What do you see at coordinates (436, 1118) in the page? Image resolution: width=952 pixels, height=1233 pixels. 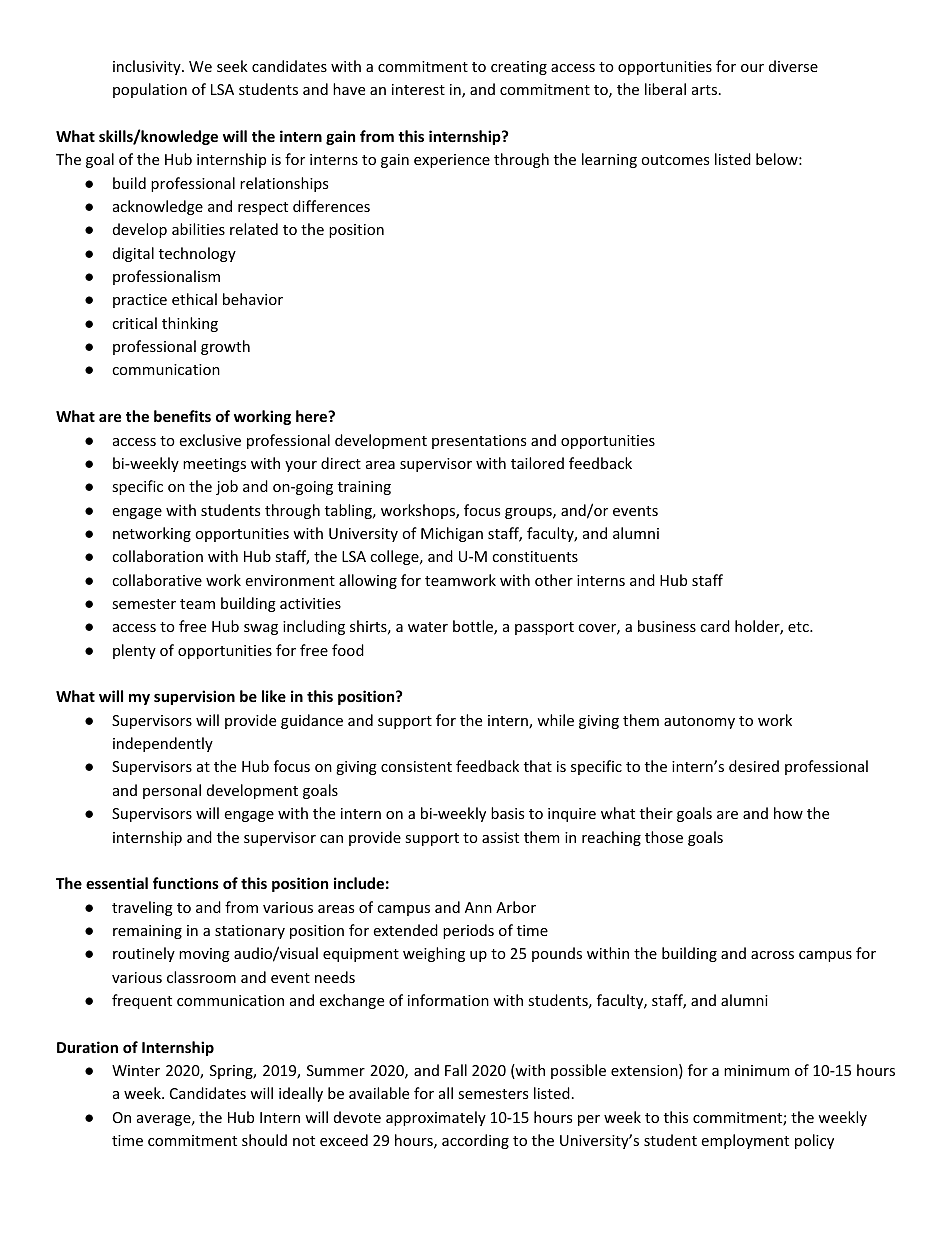 I see `approximately` at bounding box center [436, 1118].
